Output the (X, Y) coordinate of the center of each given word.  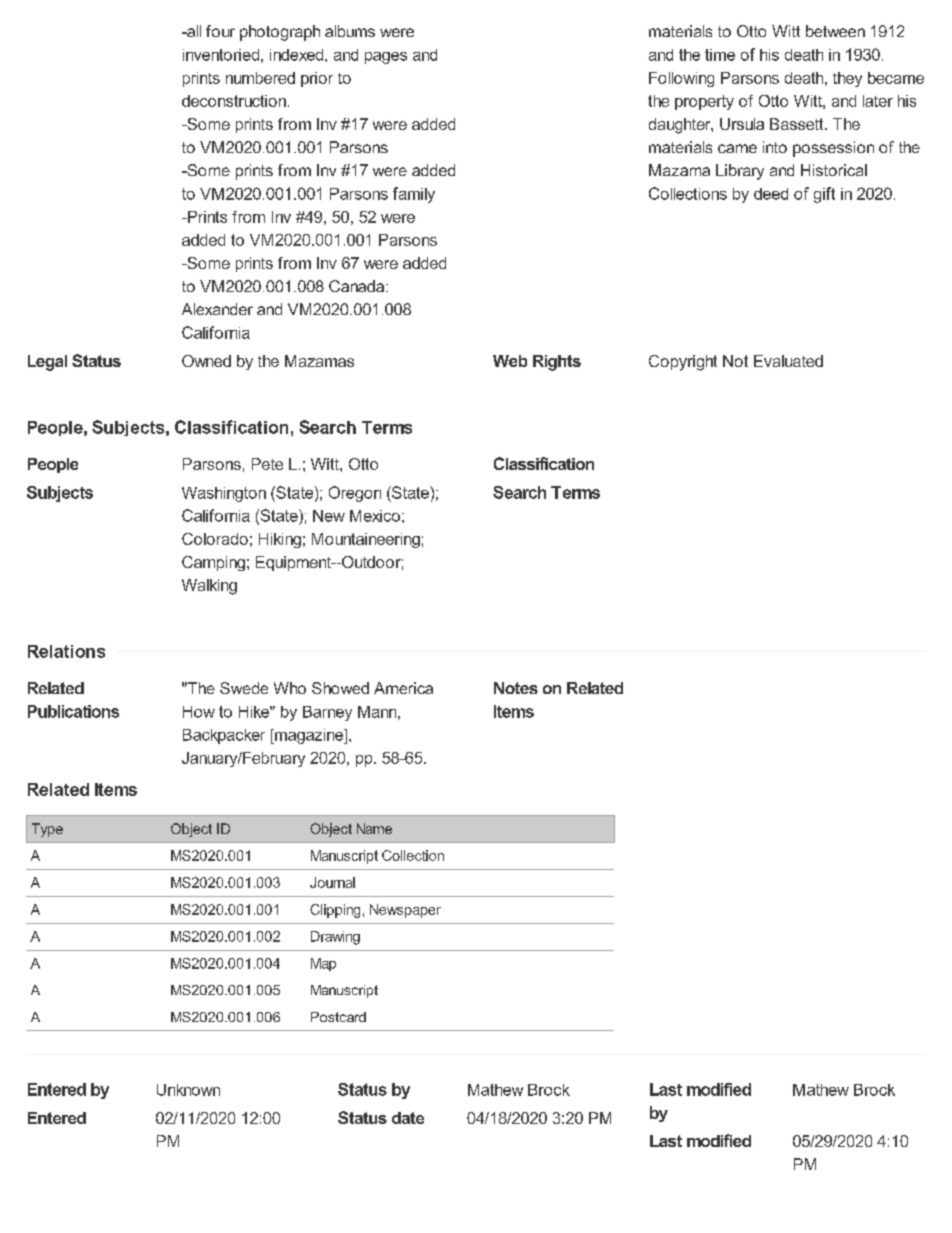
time (720, 55)
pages (386, 58)
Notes (516, 688)
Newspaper (405, 911)
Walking (209, 587)
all (193, 31)
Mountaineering (366, 540)
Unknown (188, 1090)
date (408, 1118)
